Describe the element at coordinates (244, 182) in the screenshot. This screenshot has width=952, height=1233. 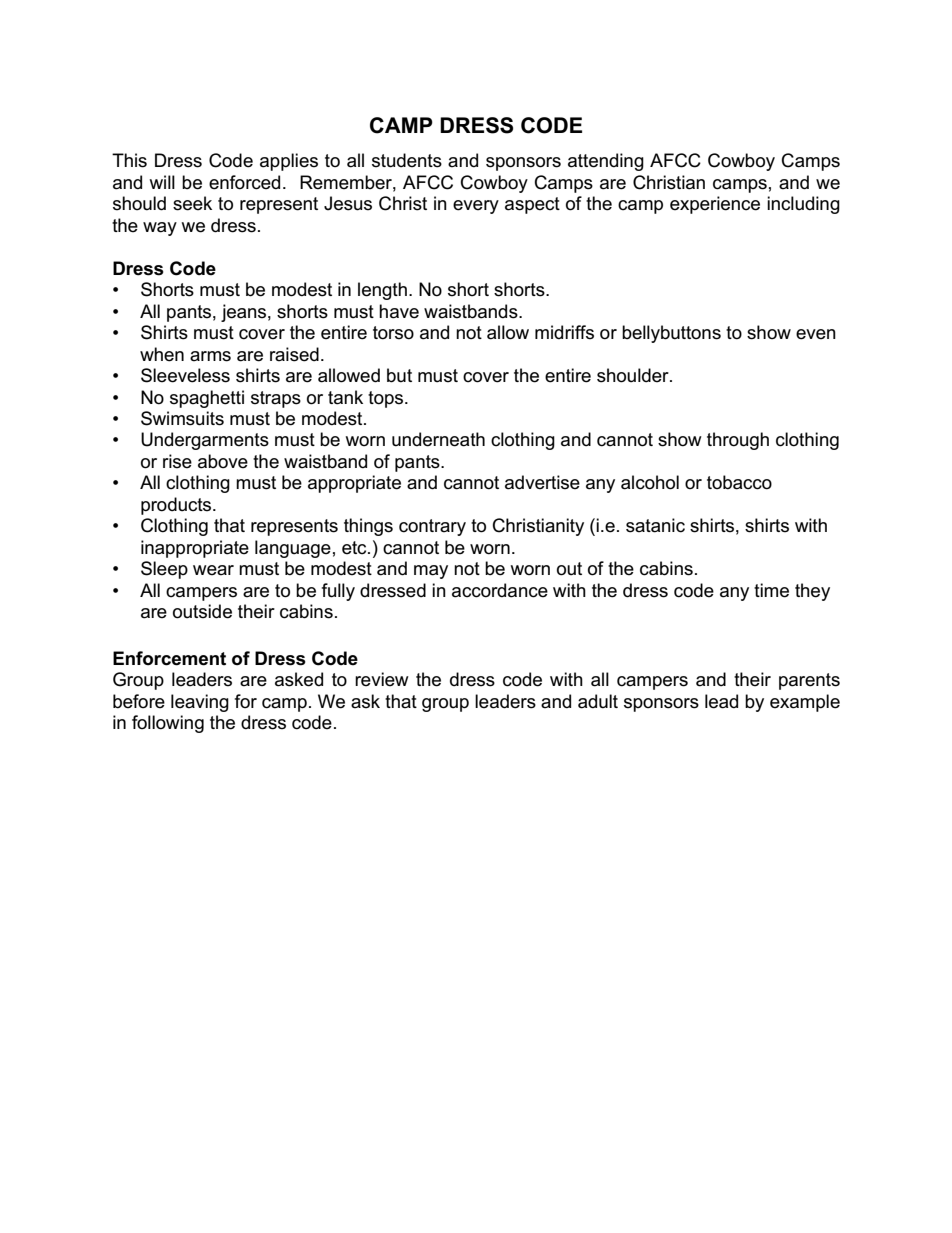
I see `enforced` at that location.
